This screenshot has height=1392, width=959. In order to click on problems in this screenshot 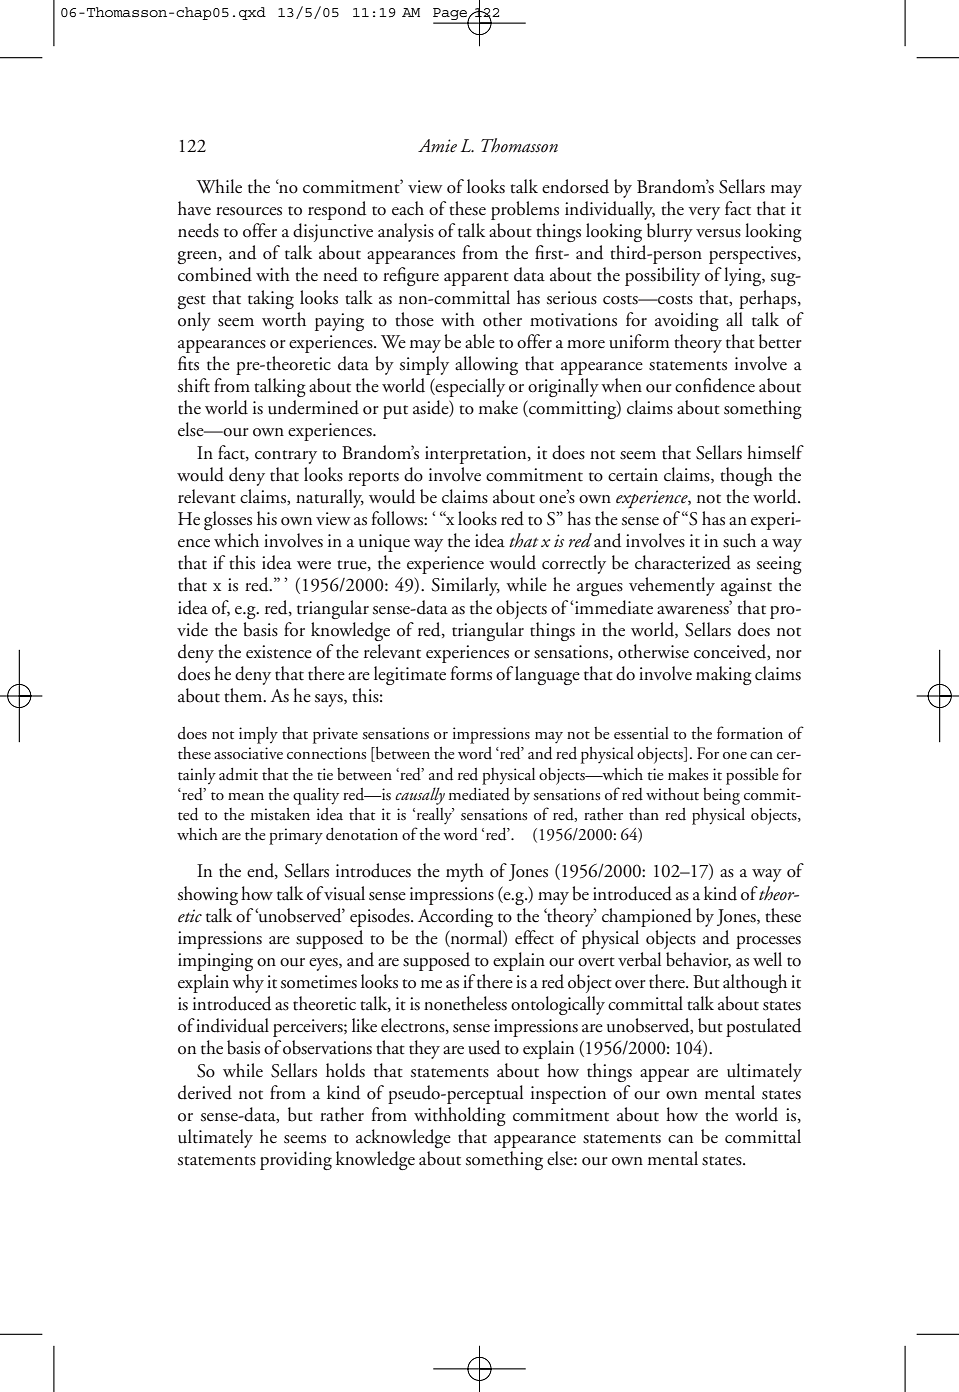, I will do `click(525, 210)`.
